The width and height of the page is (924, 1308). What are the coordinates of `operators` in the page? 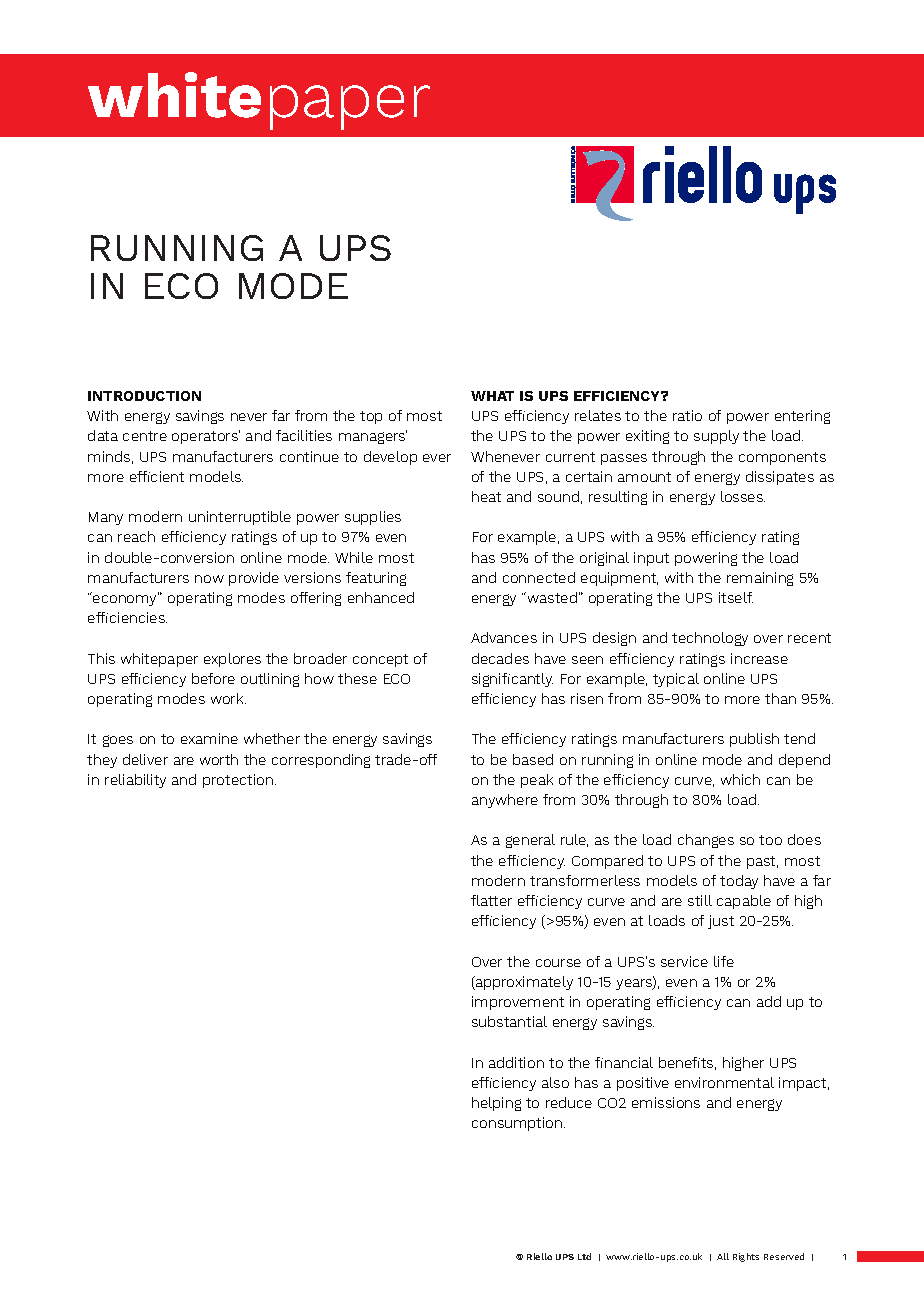 It's located at (206, 437).
